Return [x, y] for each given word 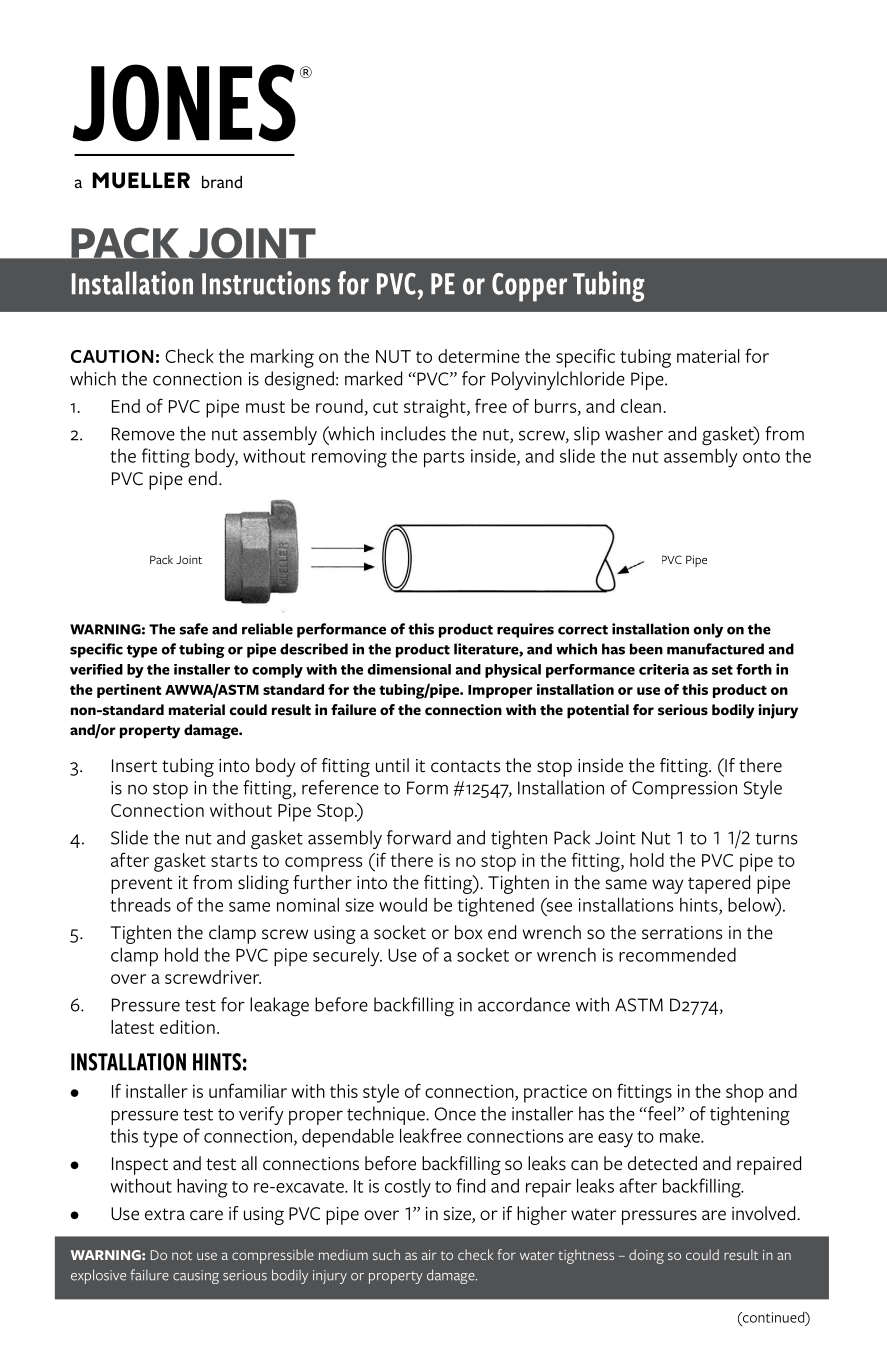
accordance [524, 1004]
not [182, 1255]
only [708, 630]
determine [479, 356]
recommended [677, 954]
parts [444, 459]
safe [193, 629]
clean [641, 406]
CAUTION [112, 356]
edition [187, 1027]
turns [776, 839]
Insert [134, 766]
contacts [466, 766]
